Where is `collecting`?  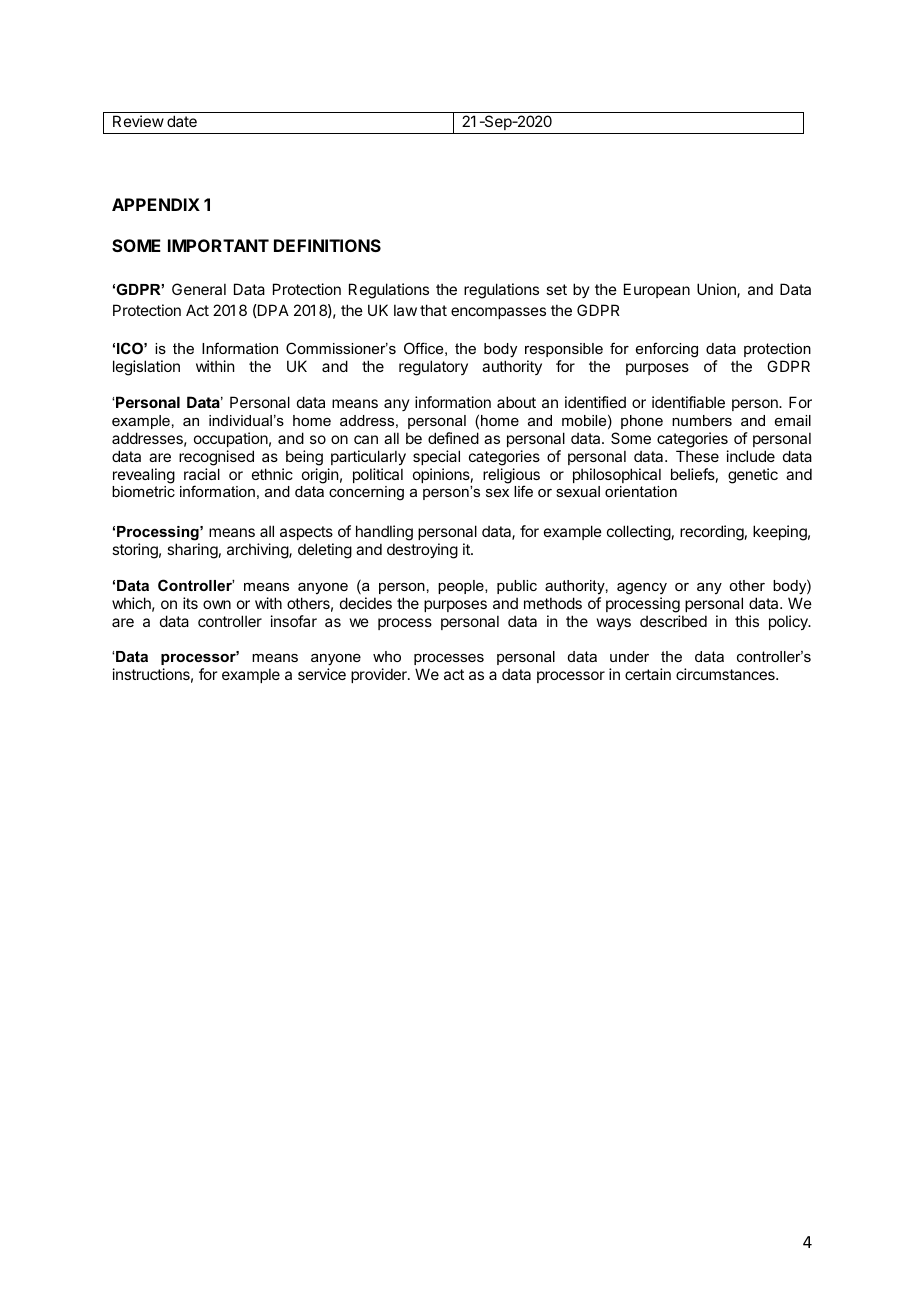
collecting is located at coordinates (639, 533).
